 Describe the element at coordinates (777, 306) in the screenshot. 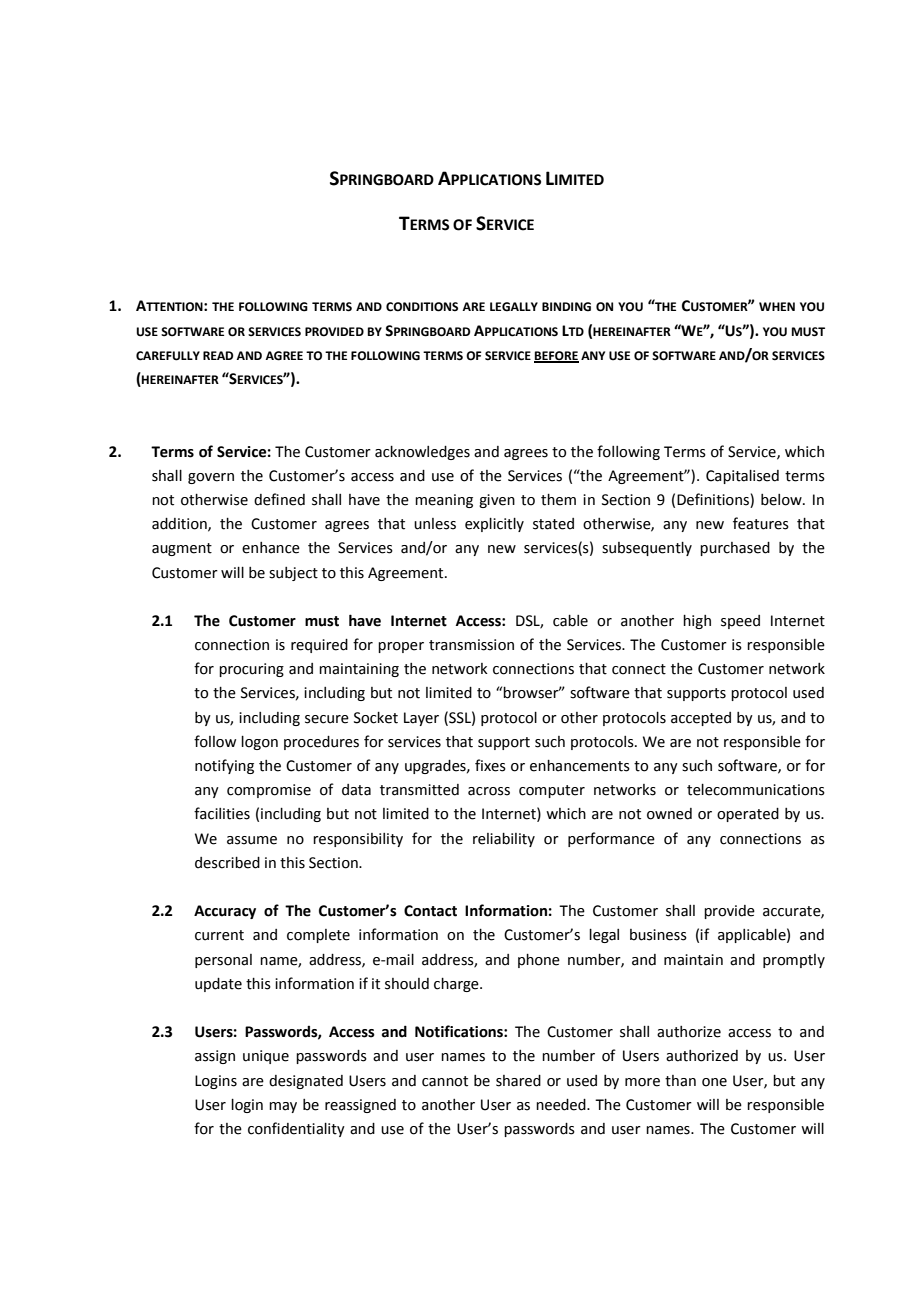

I see `WHEN` at that location.
